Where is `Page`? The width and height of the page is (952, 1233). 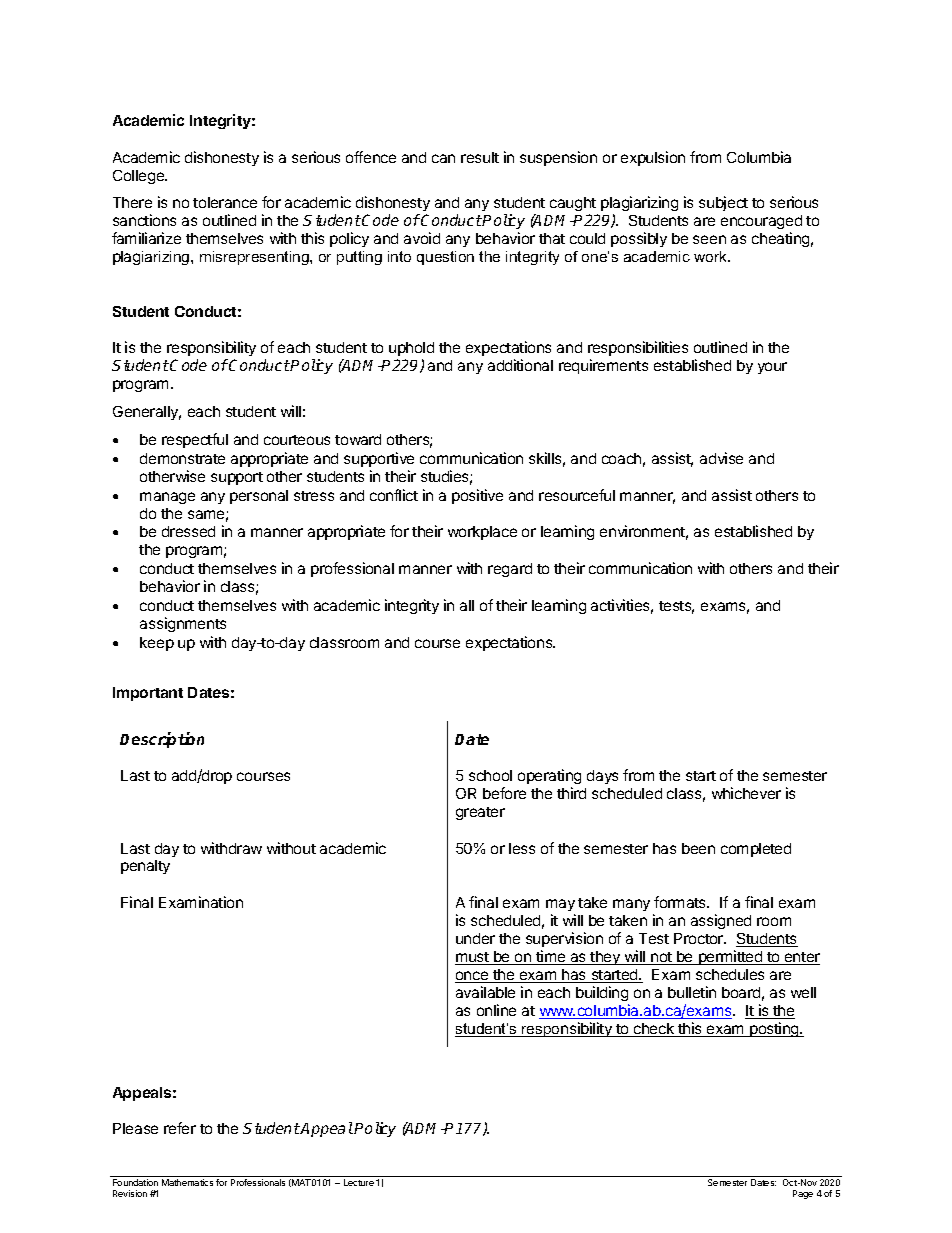 Page is located at coordinates (803, 1194).
